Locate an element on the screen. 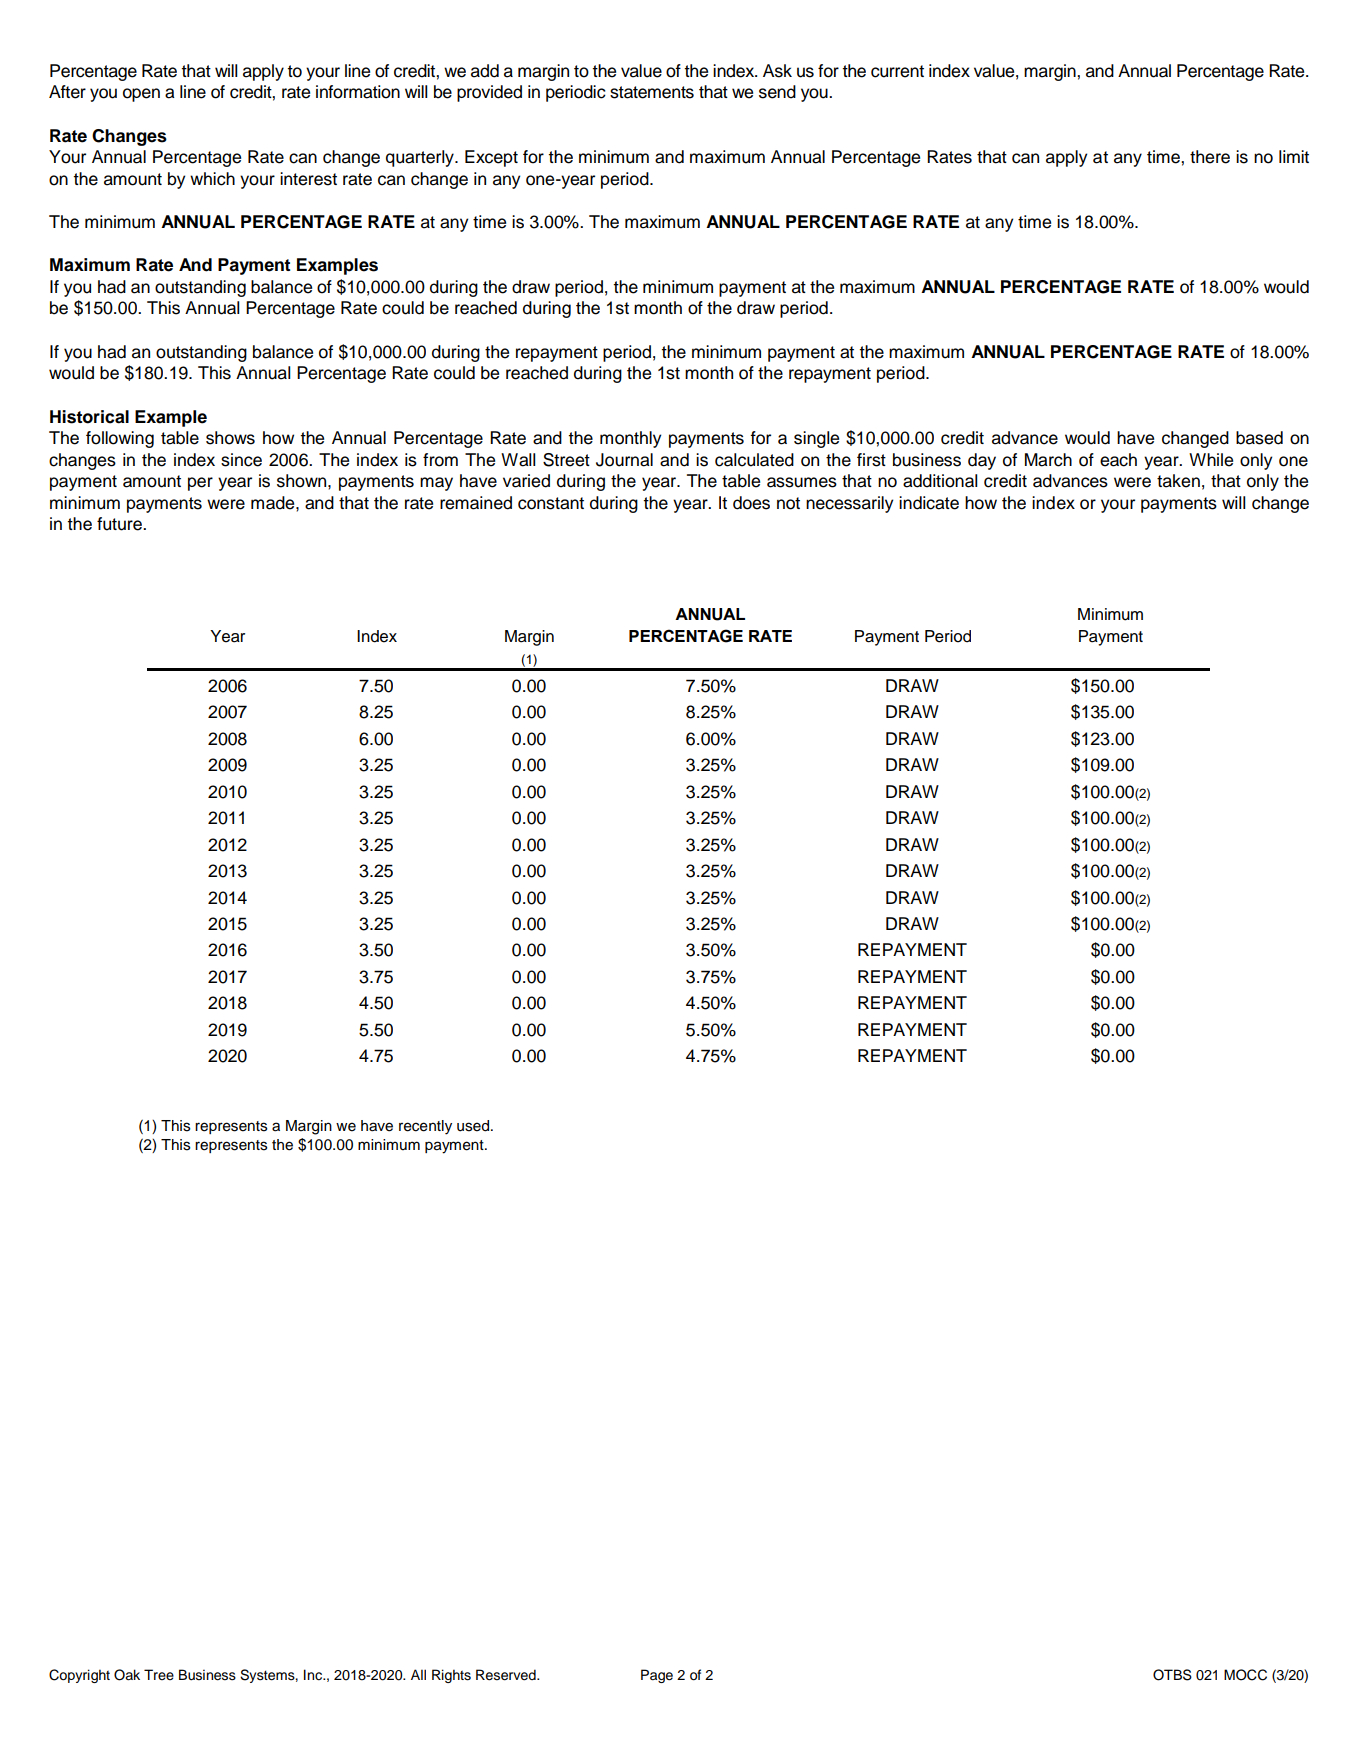 The image size is (1349, 1746). does is located at coordinates (751, 503).
